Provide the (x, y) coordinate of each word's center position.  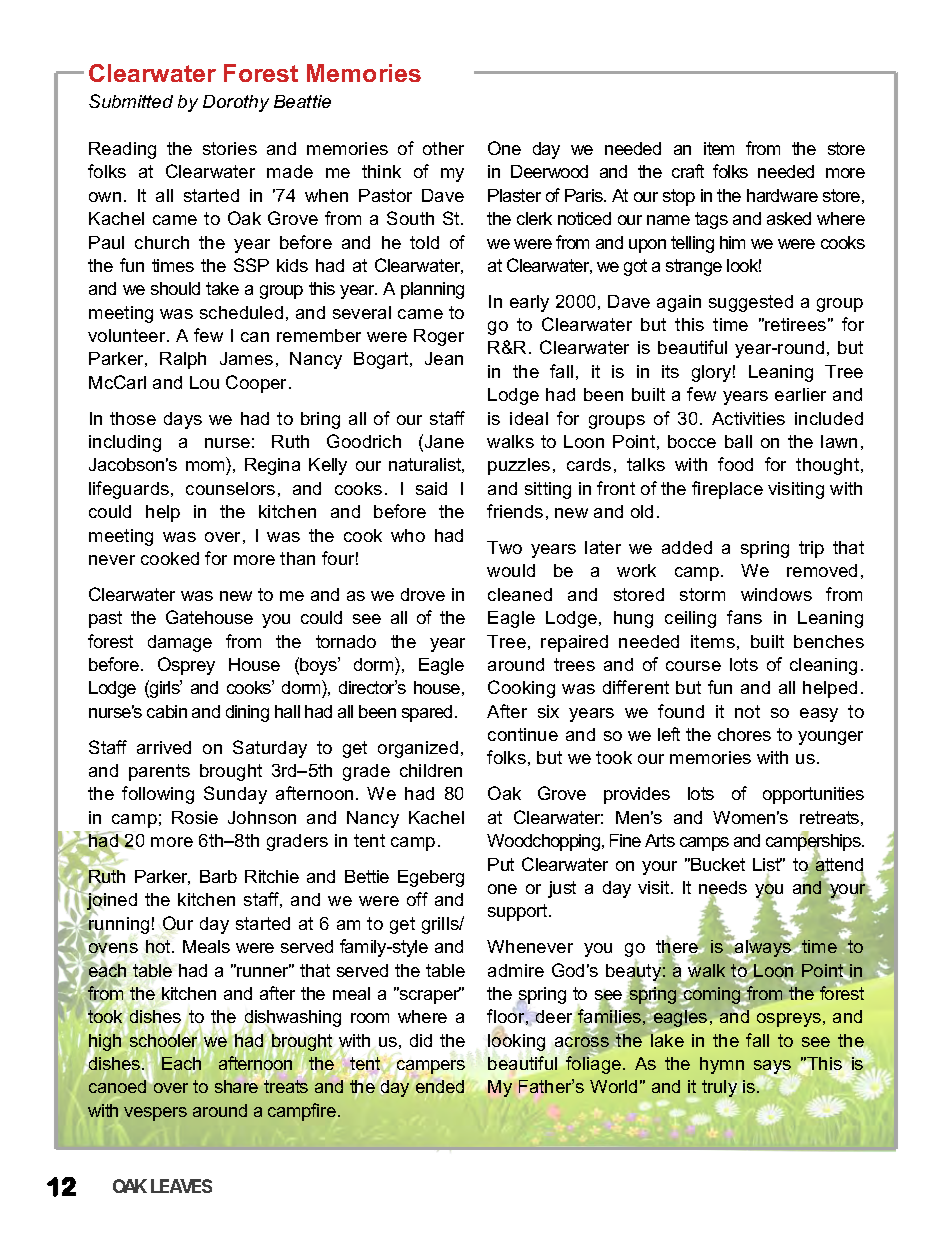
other (443, 148)
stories (230, 148)
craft (688, 171)
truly (719, 1088)
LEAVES (181, 1186)
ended (440, 1085)
